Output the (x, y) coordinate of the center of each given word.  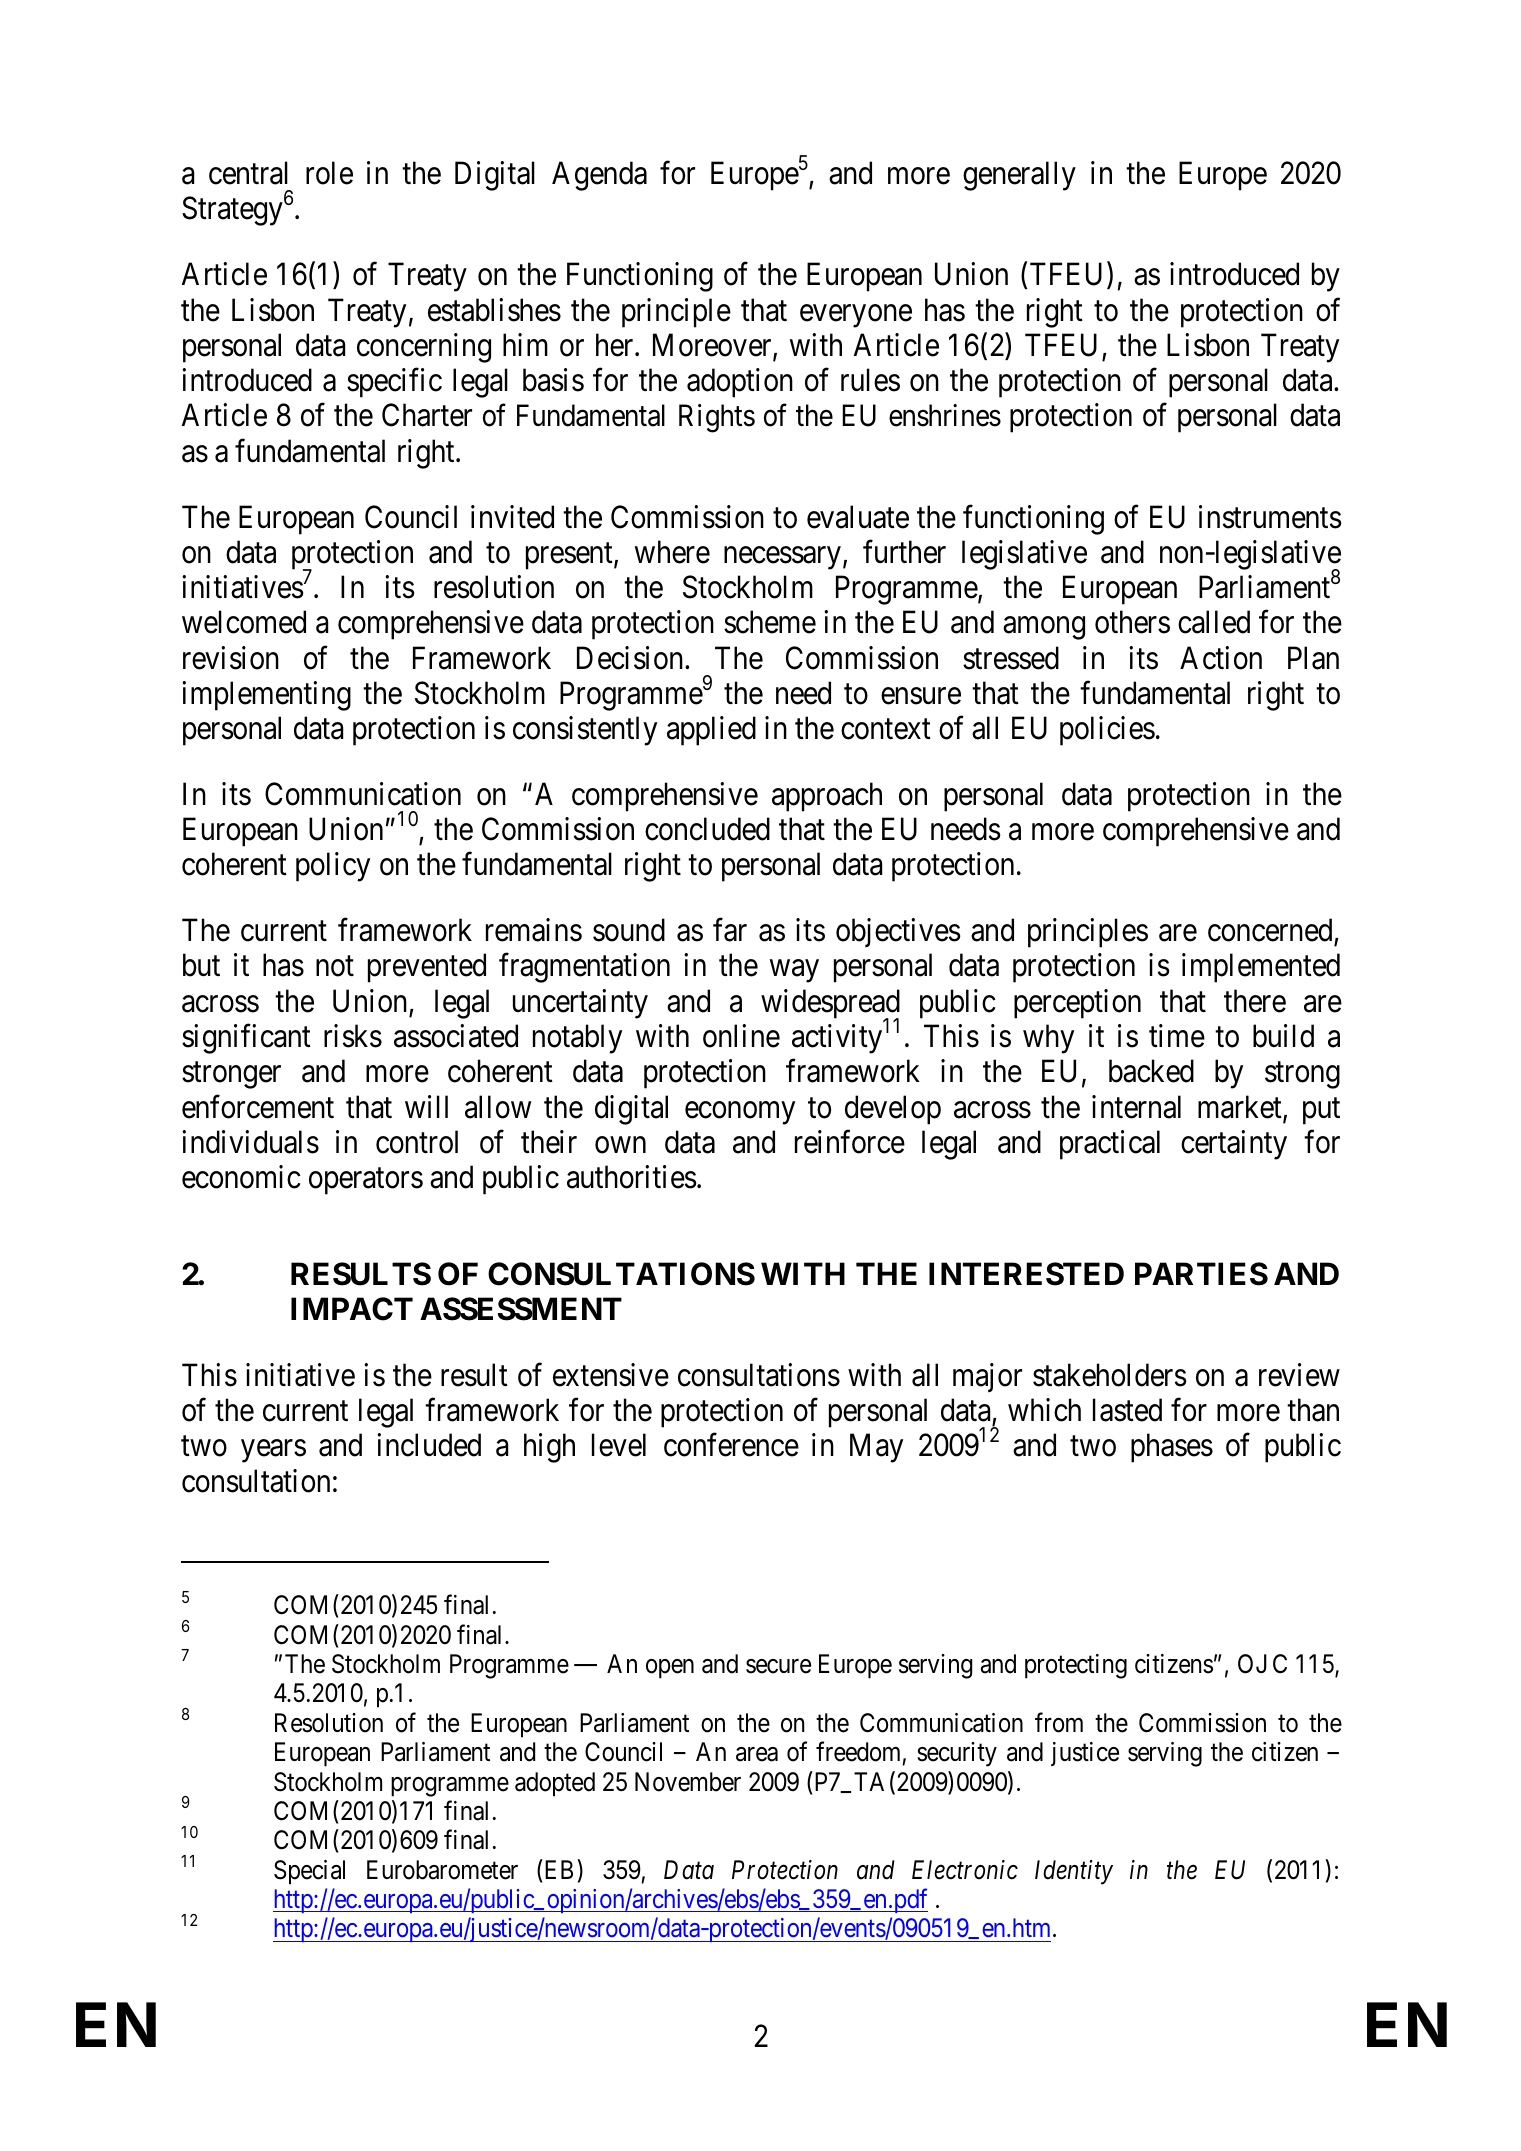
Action (1221, 658)
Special (309, 1872)
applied (711, 731)
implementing (266, 696)
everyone (856, 316)
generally (1019, 176)
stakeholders (1110, 1375)
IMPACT (352, 1309)
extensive (611, 1375)
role (329, 173)
